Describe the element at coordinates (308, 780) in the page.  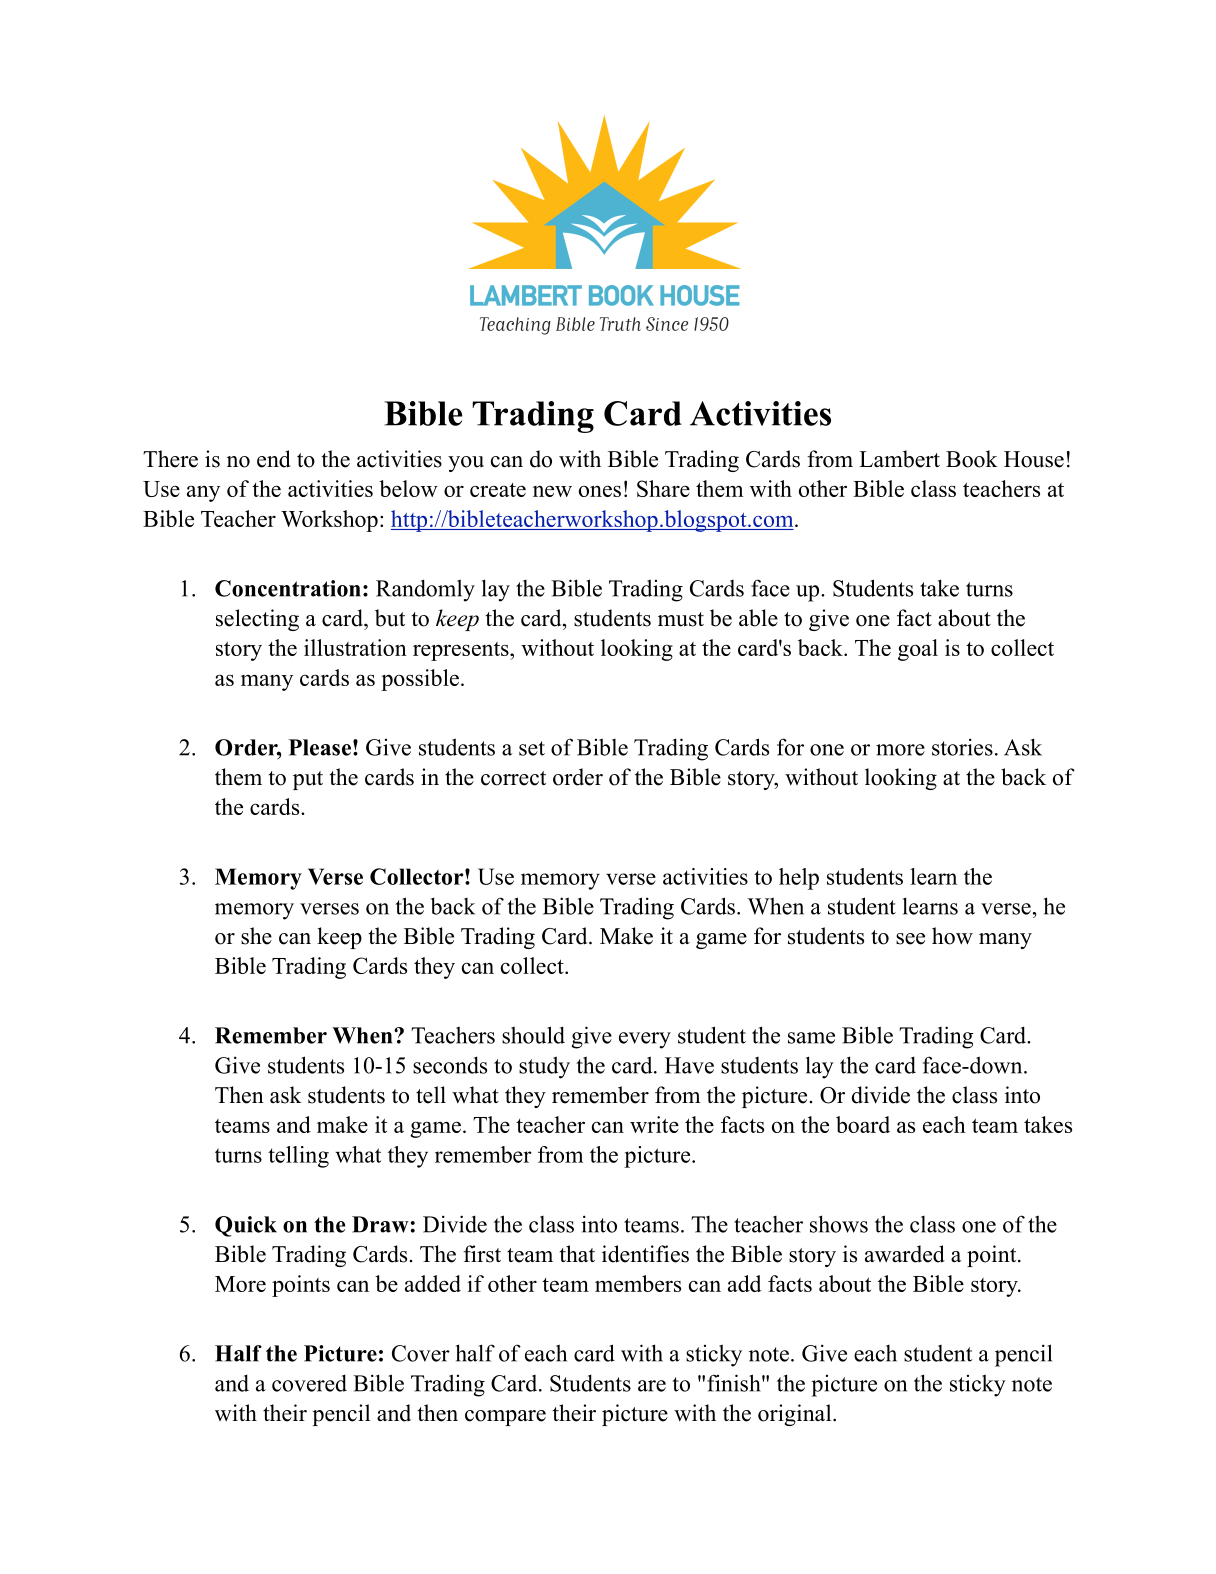
I see `put` at that location.
